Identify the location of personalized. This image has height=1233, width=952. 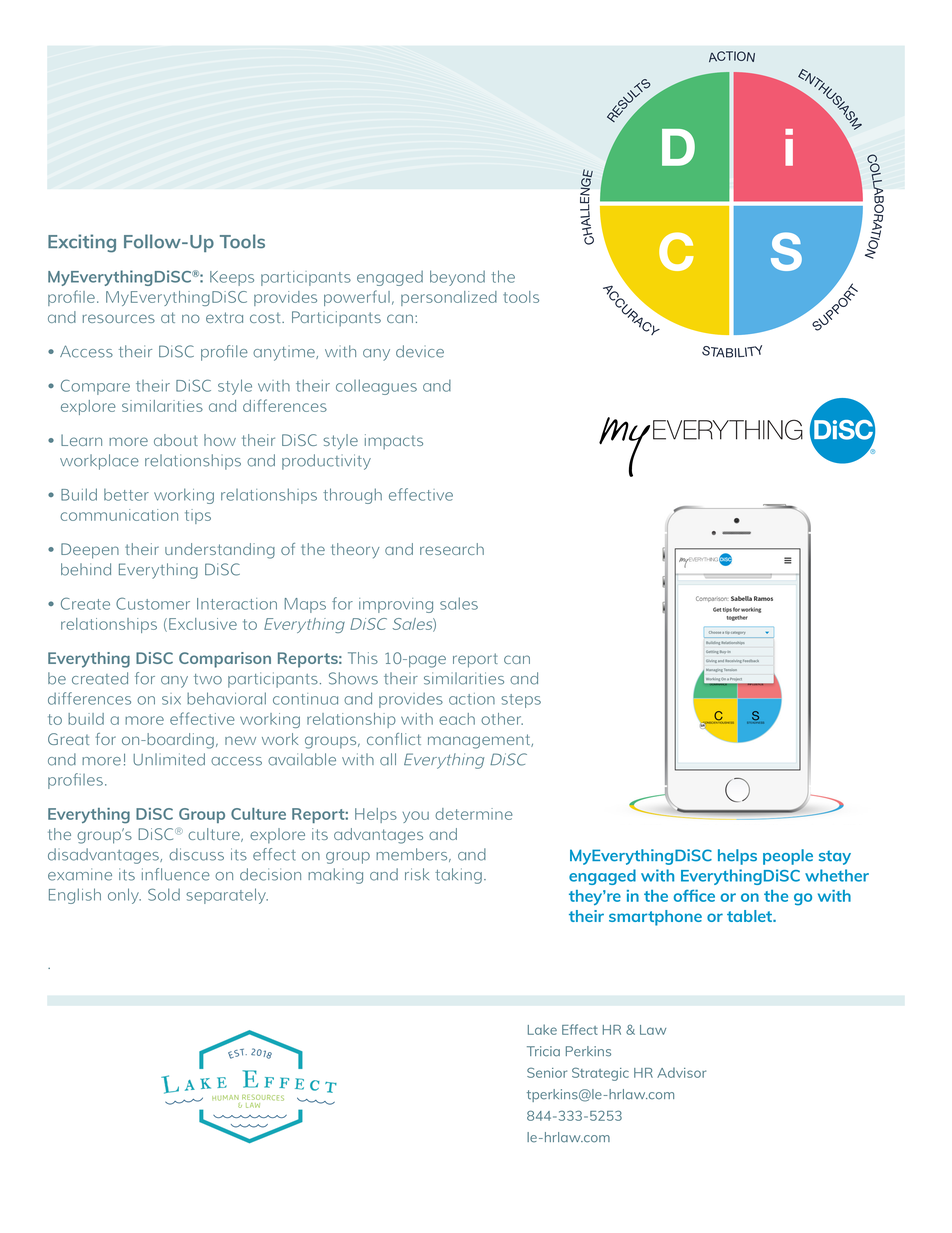
(449, 298).
